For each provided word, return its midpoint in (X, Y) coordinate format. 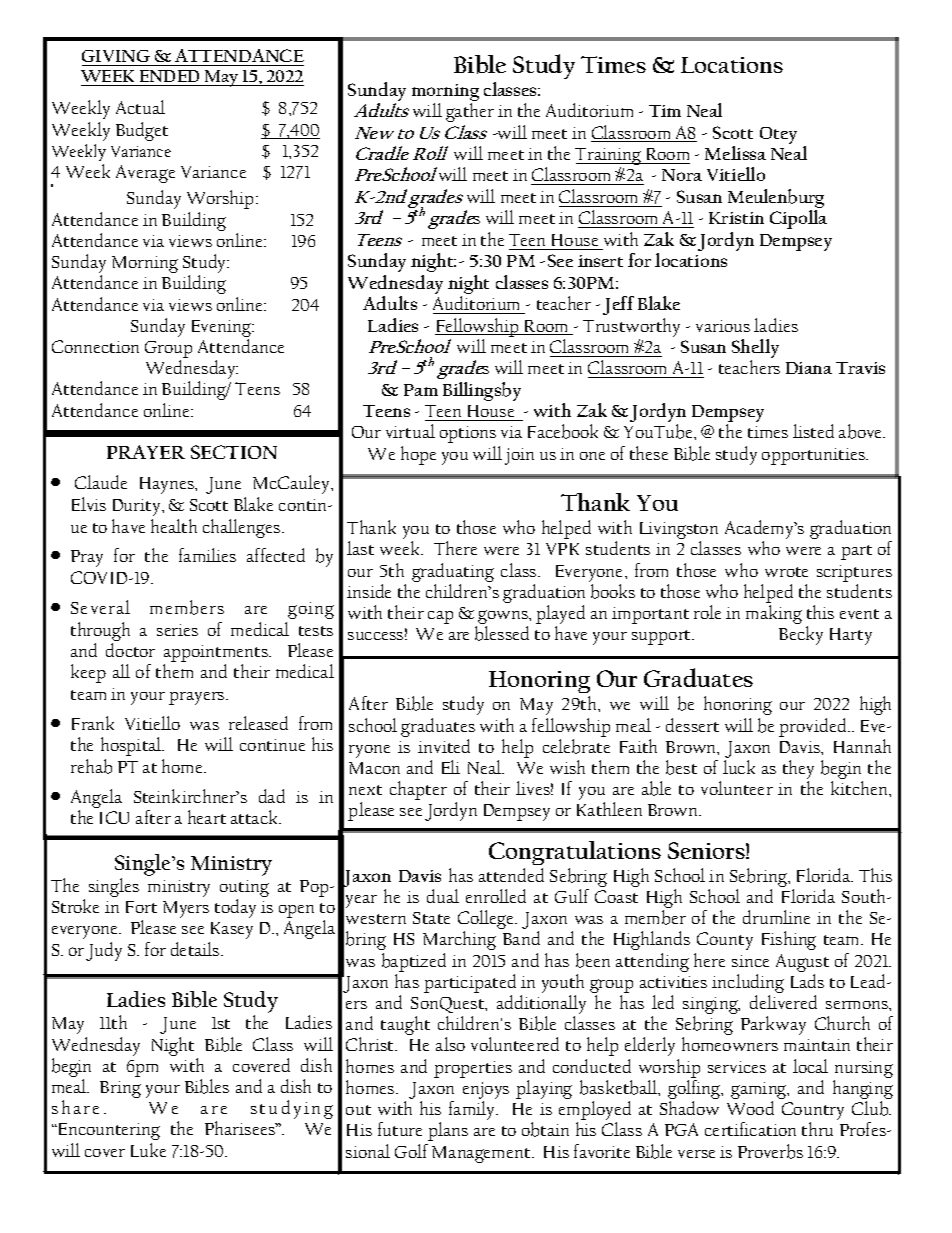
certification (750, 1129)
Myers (186, 909)
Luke (148, 1150)
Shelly (755, 350)
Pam (421, 390)
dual (443, 896)
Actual (140, 107)
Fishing (789, 940)
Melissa (735, 153)
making (774, 614)
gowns (503, 618)
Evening (222, 328)
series (177, 630)
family (473, 1110)
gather (470, 112)
